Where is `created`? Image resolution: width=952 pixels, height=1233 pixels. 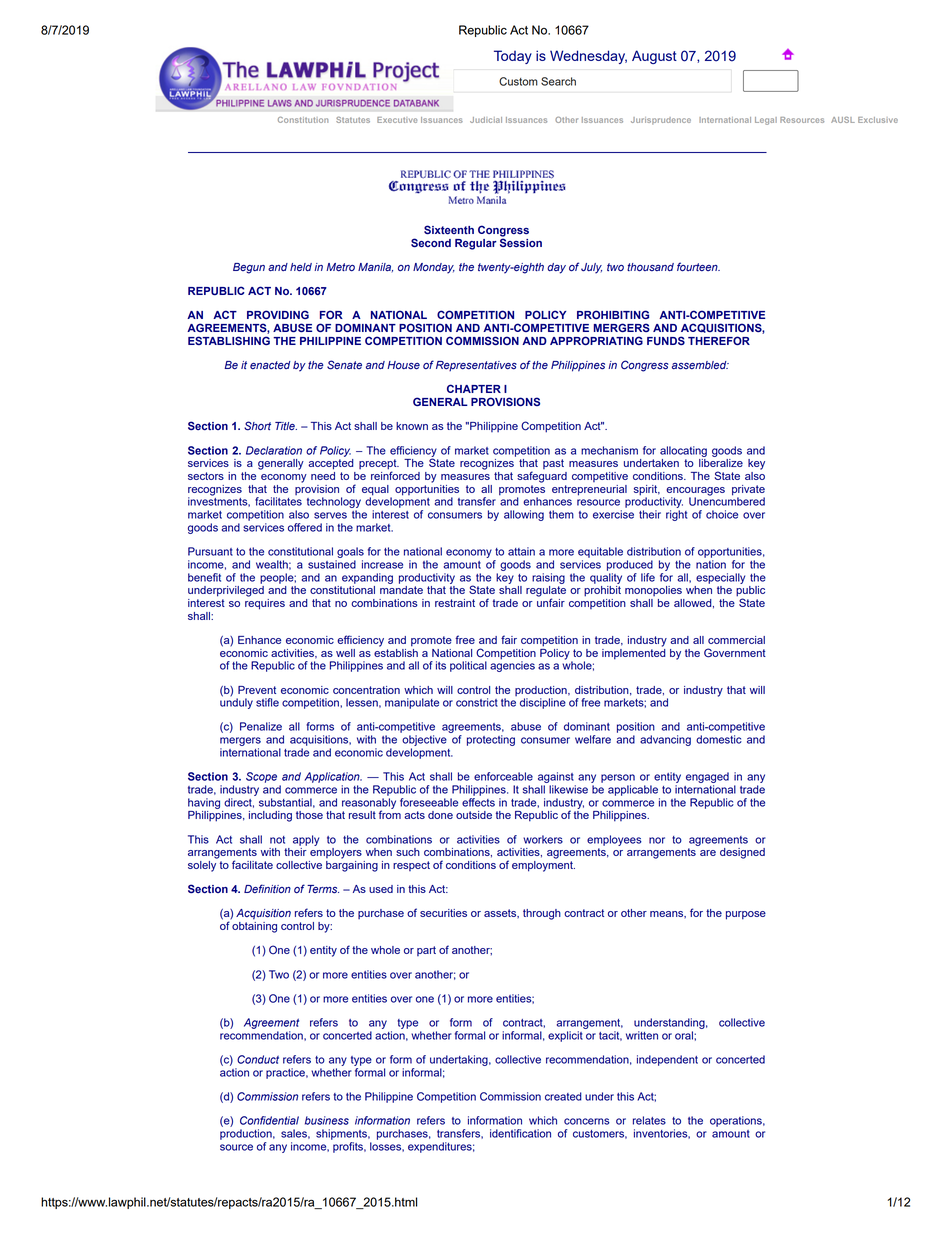 created is located at coordinates (563, 1096).
